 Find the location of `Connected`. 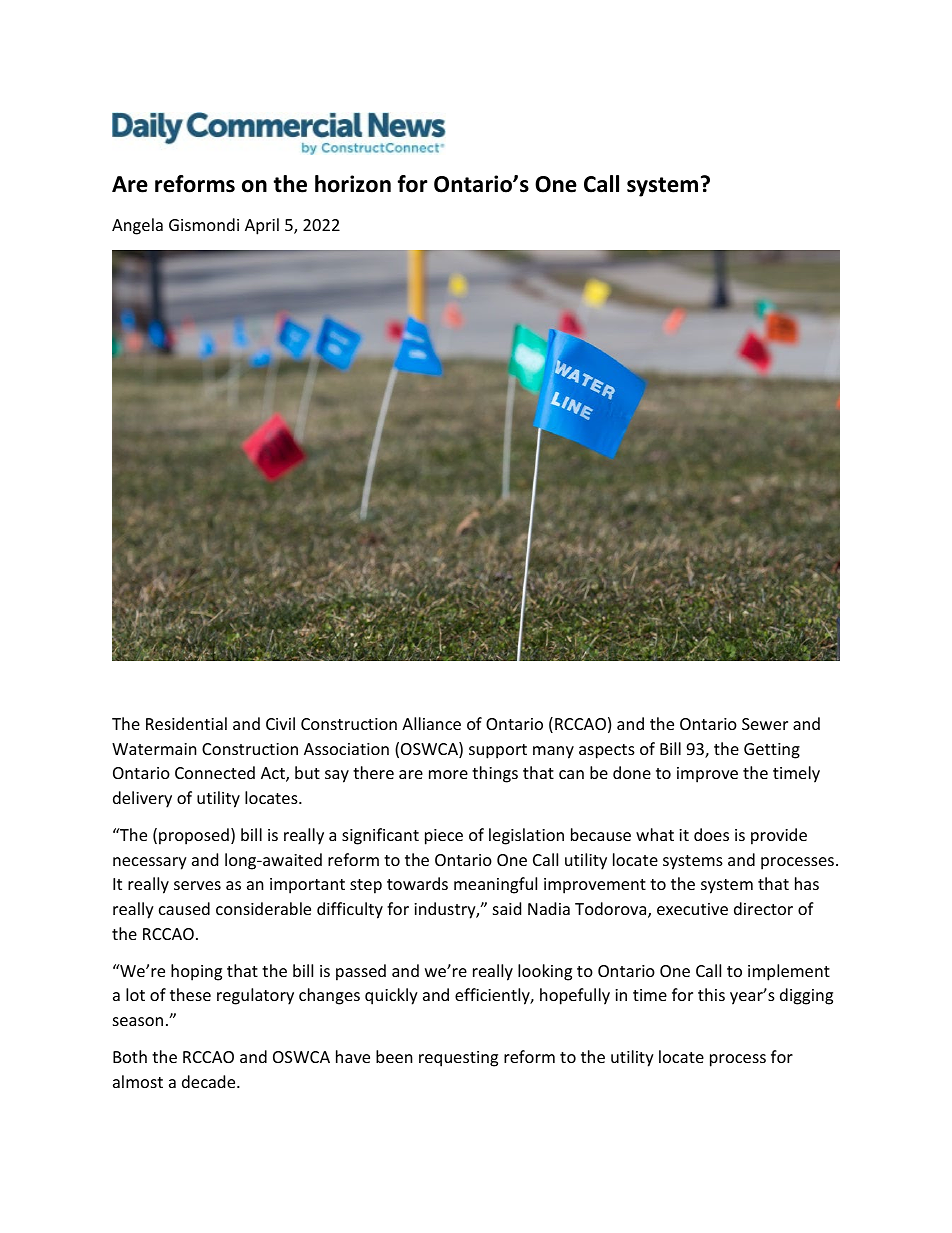

Connected is located at coordinates (215, 772).
